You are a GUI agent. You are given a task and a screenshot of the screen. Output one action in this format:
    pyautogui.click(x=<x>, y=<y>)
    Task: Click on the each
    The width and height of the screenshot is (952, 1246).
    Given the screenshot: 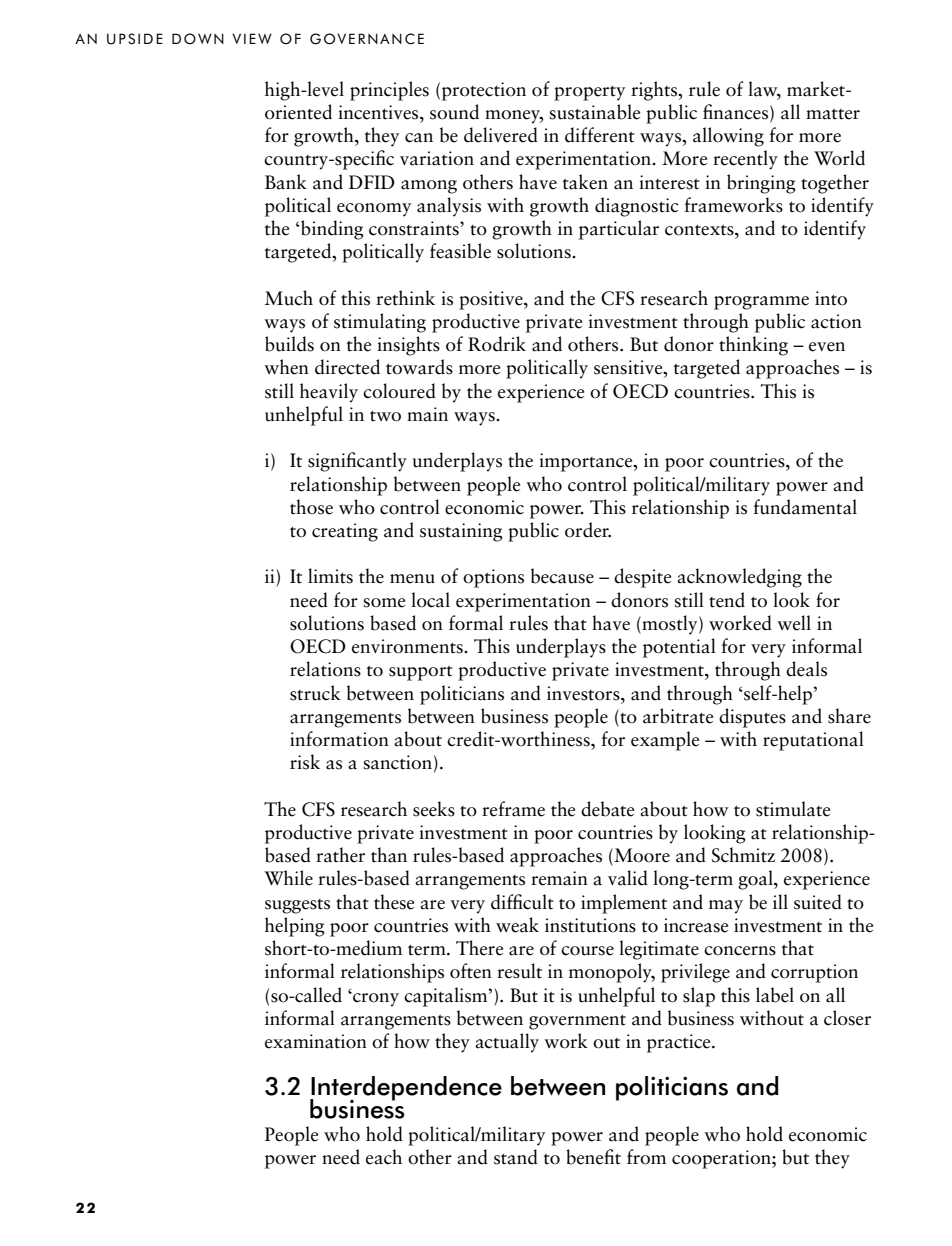 What is the action you would take?
    pyautogui.click(x=384, y=1157)
